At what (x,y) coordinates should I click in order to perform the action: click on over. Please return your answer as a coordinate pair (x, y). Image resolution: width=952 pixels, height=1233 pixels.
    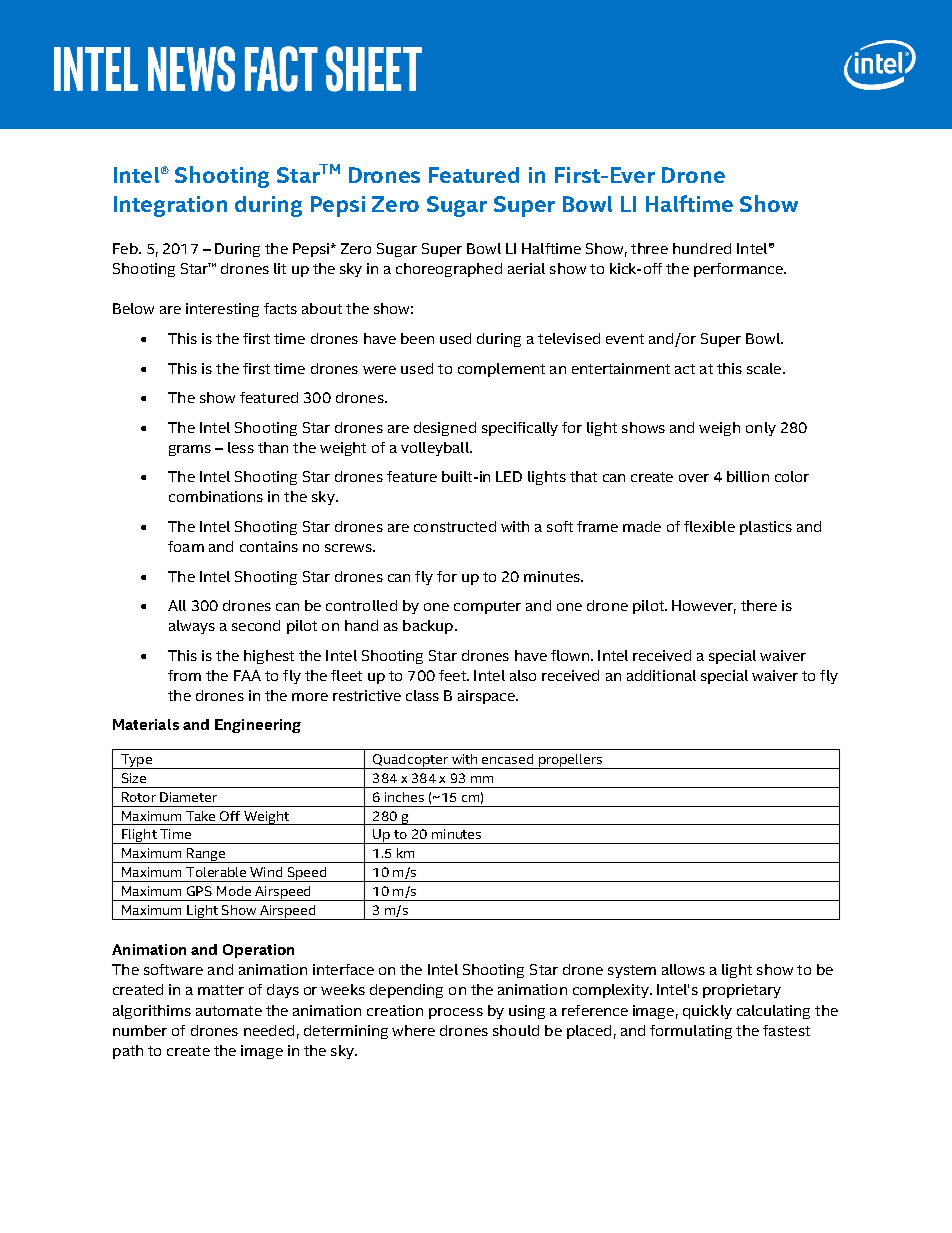
    Looking at the image, I should click on (694, 478).
